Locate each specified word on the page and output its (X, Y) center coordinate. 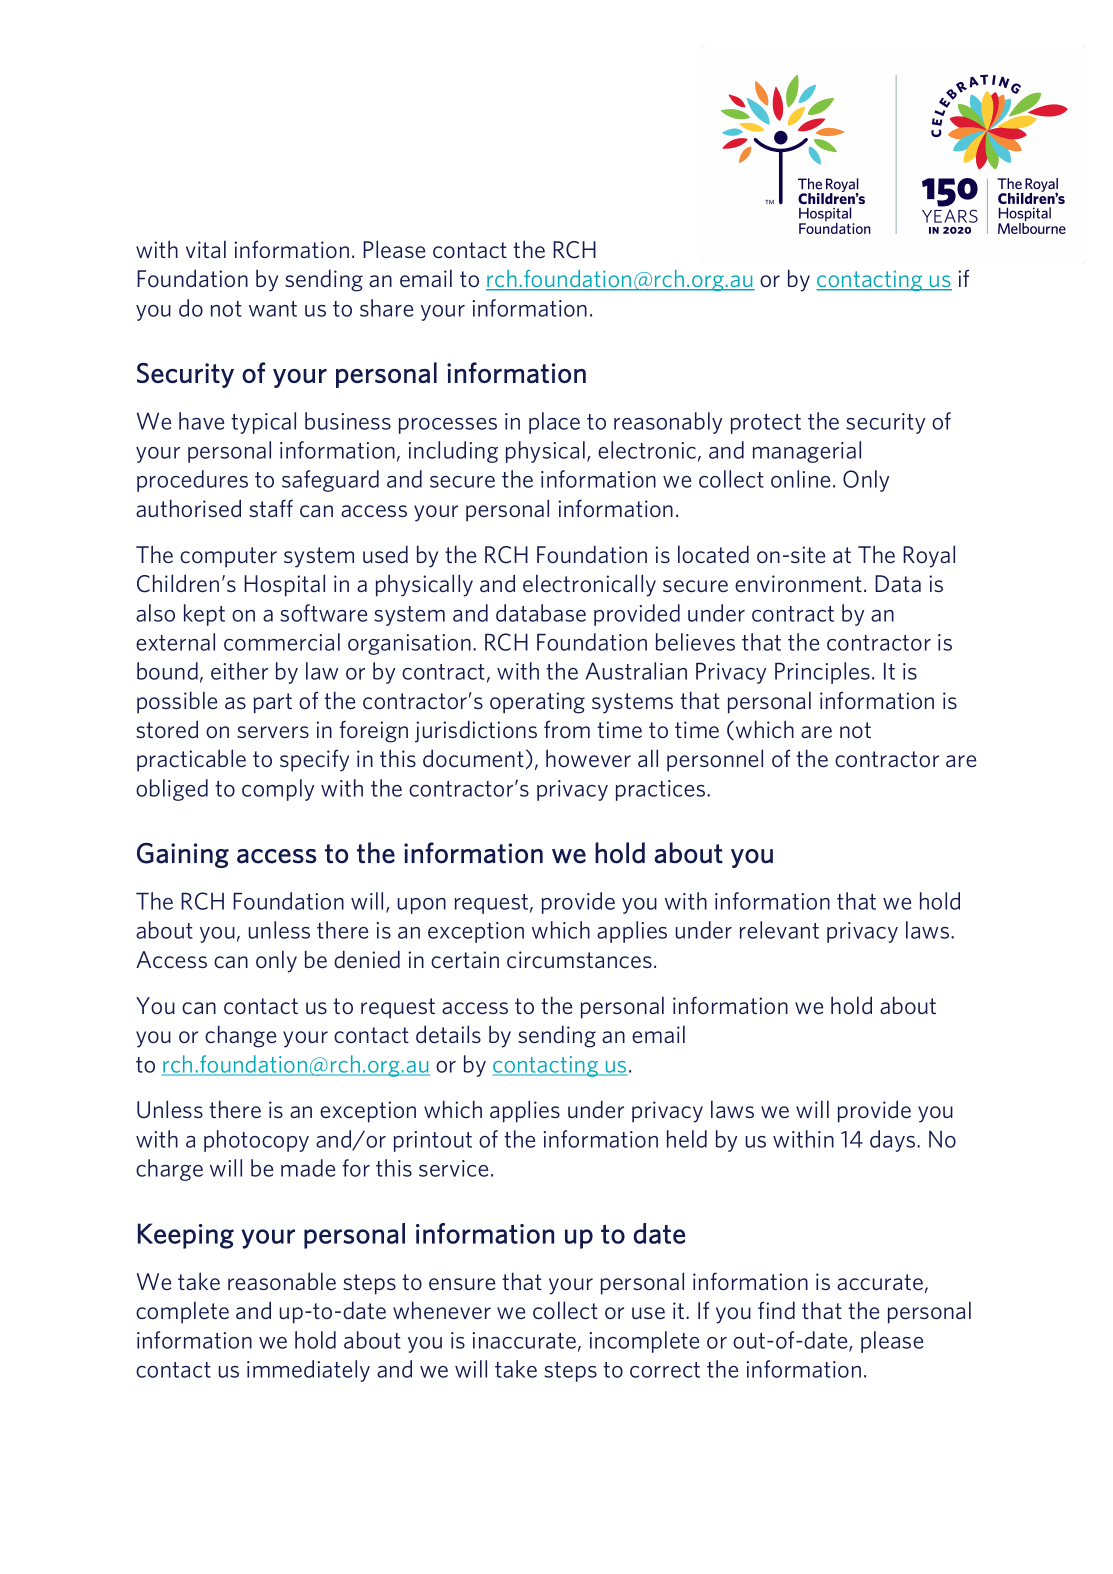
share (386, 308)
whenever (442, 1310)
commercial (282, 642)
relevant (779, 930)
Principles (822, 673)
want (273, 309)
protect (766, 424)
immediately (308, 1371)
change (240, 1037)
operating (537, 703)
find (776, 1310)
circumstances (579, 959)
